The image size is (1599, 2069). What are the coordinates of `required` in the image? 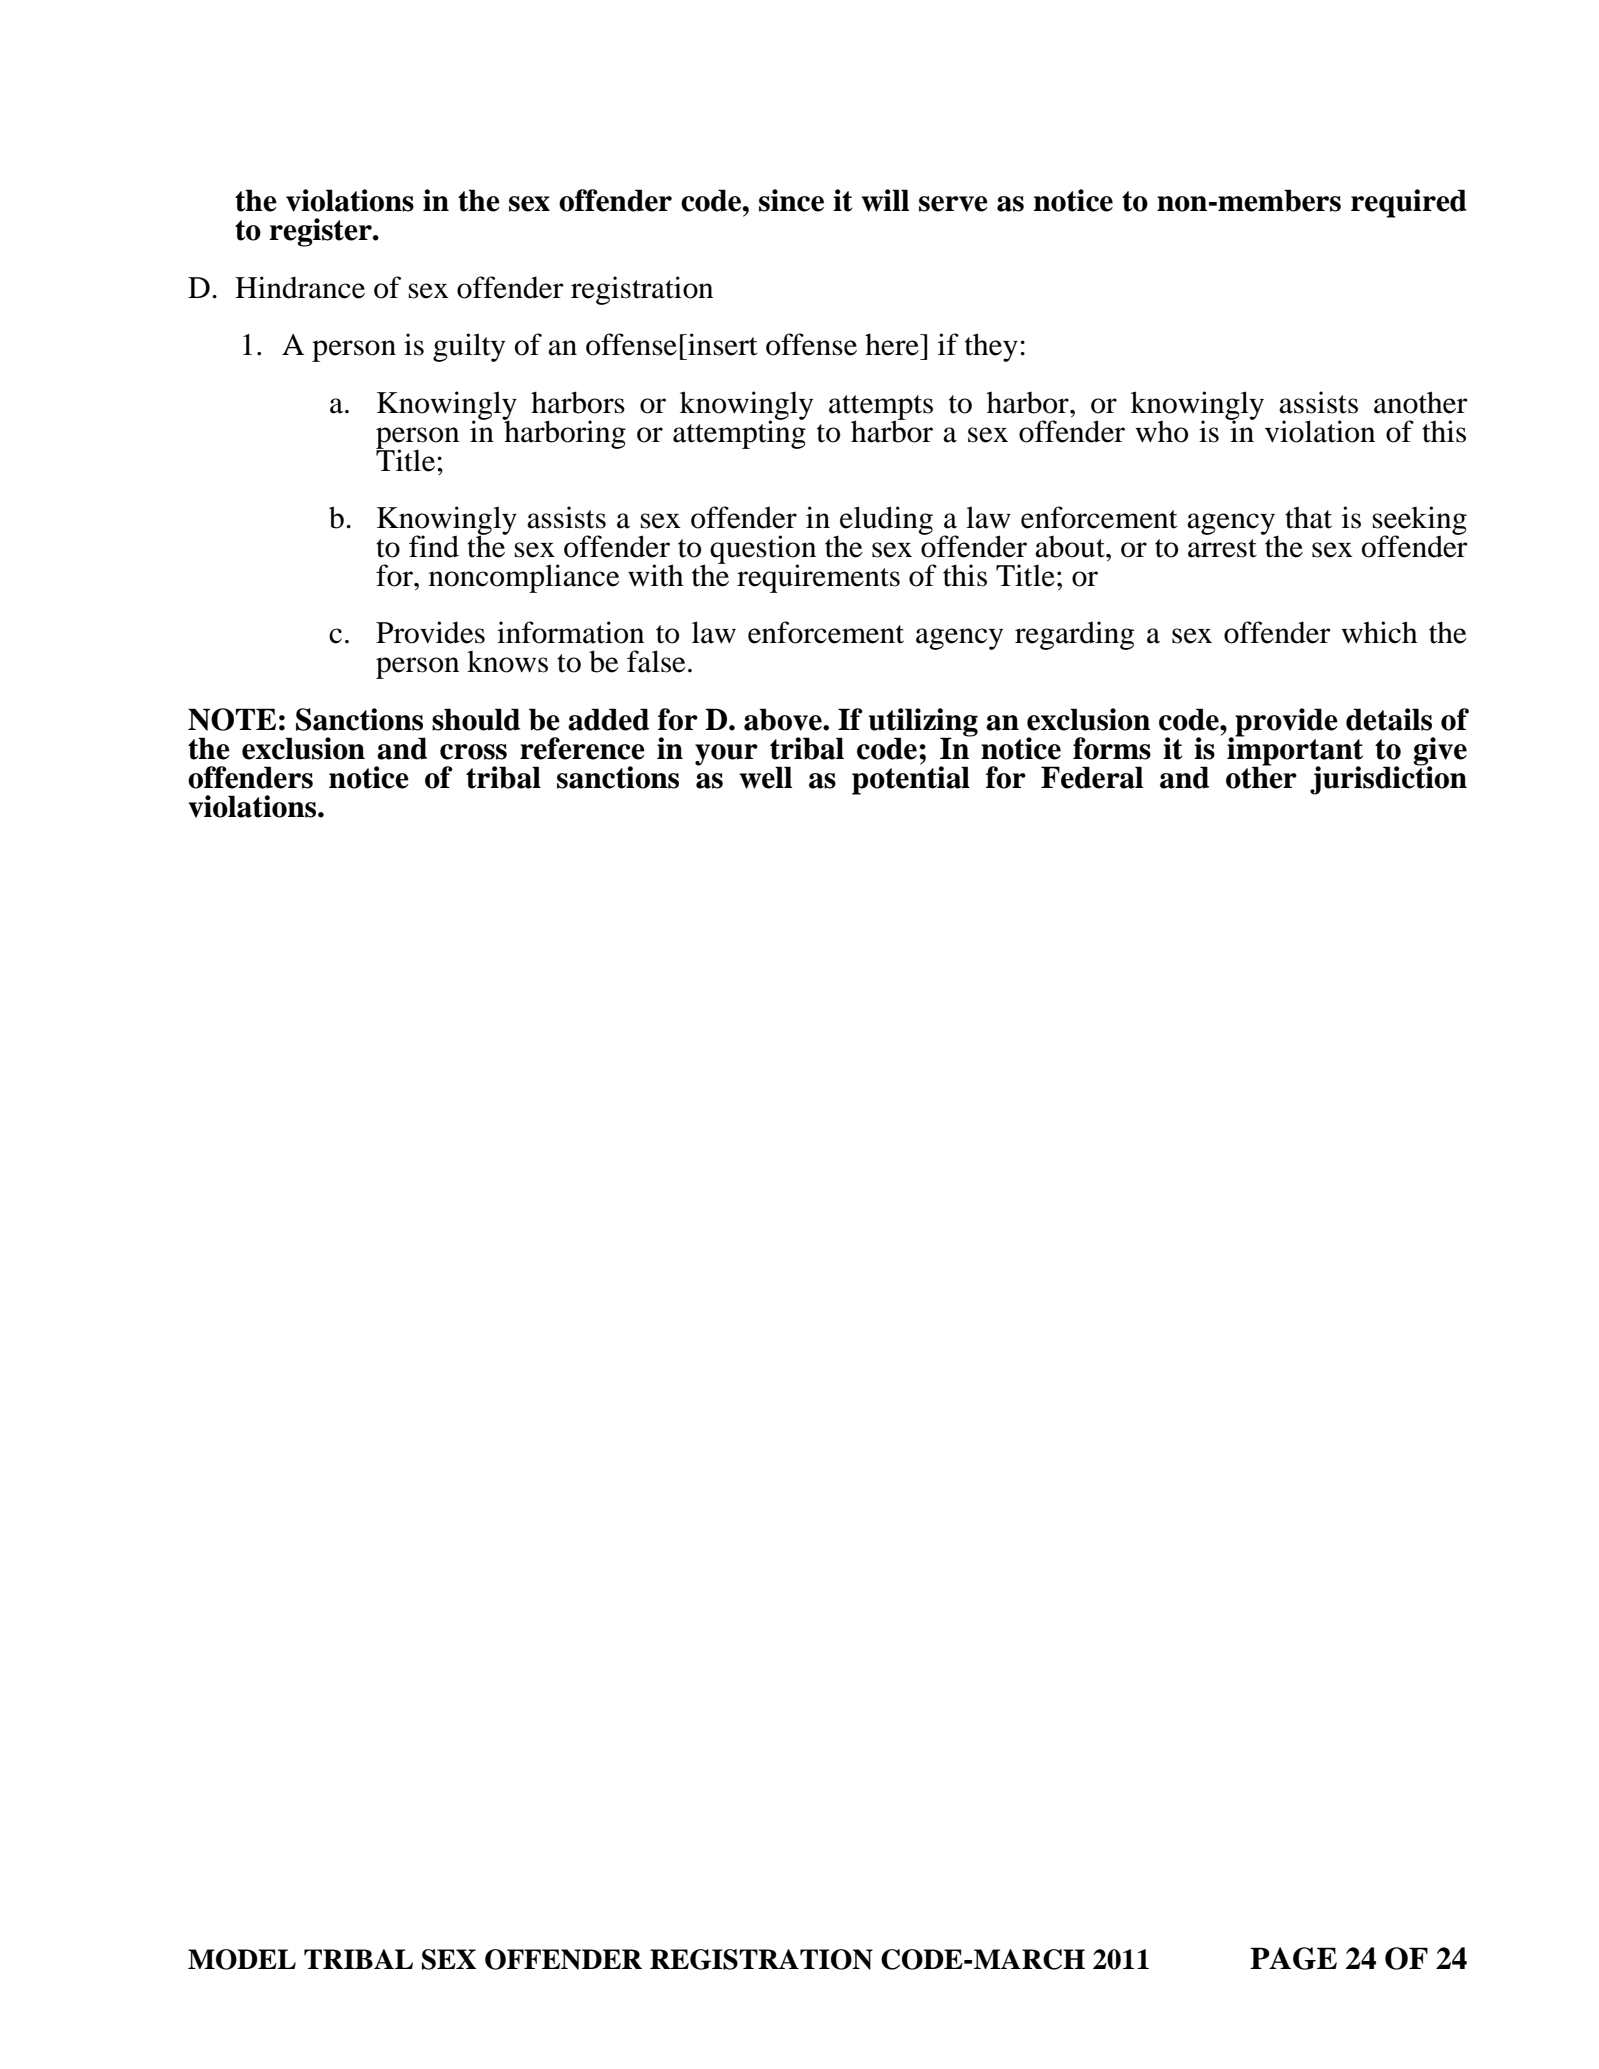 It's located at (1409, 203).
